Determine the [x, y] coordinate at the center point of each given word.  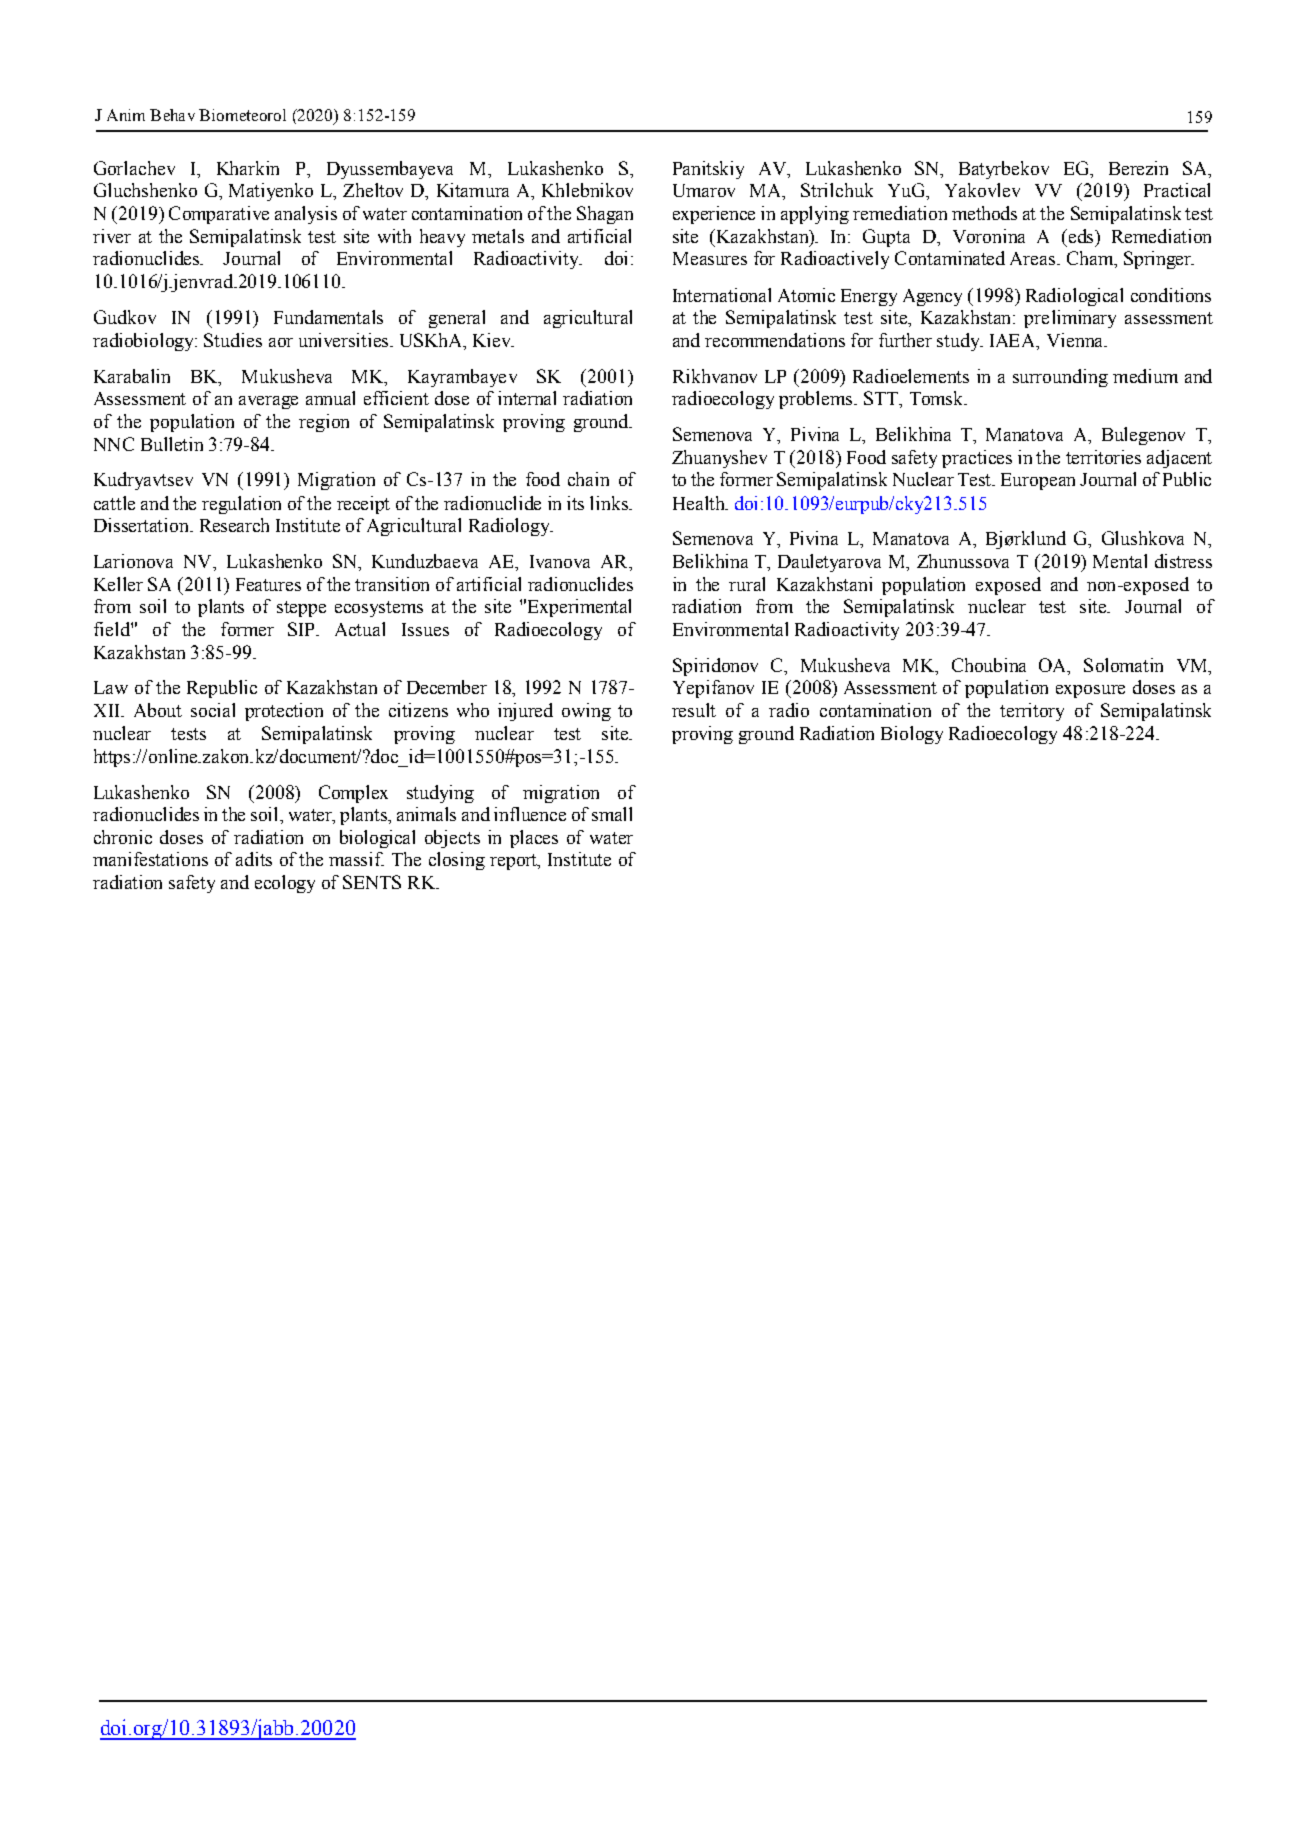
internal [527, 398]
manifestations [150, 859]
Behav [172, 115]
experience [714, 215]
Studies [233, 340]
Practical [1177, 190]
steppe [301, 609]
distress [1183, 561]
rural [747, 584]
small [612, 814]
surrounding [1060, 378]
